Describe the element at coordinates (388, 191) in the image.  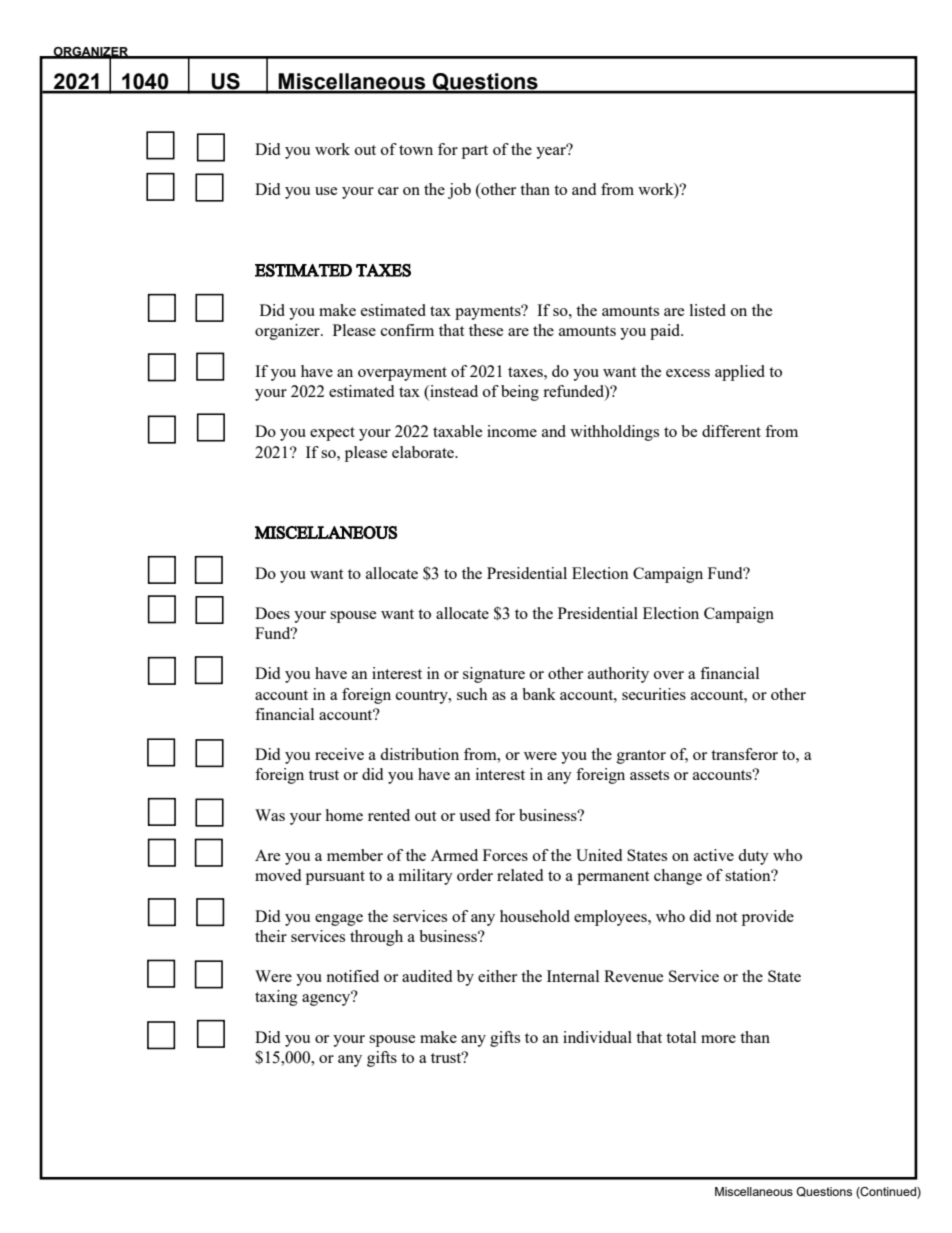
I see `car` at that location.
